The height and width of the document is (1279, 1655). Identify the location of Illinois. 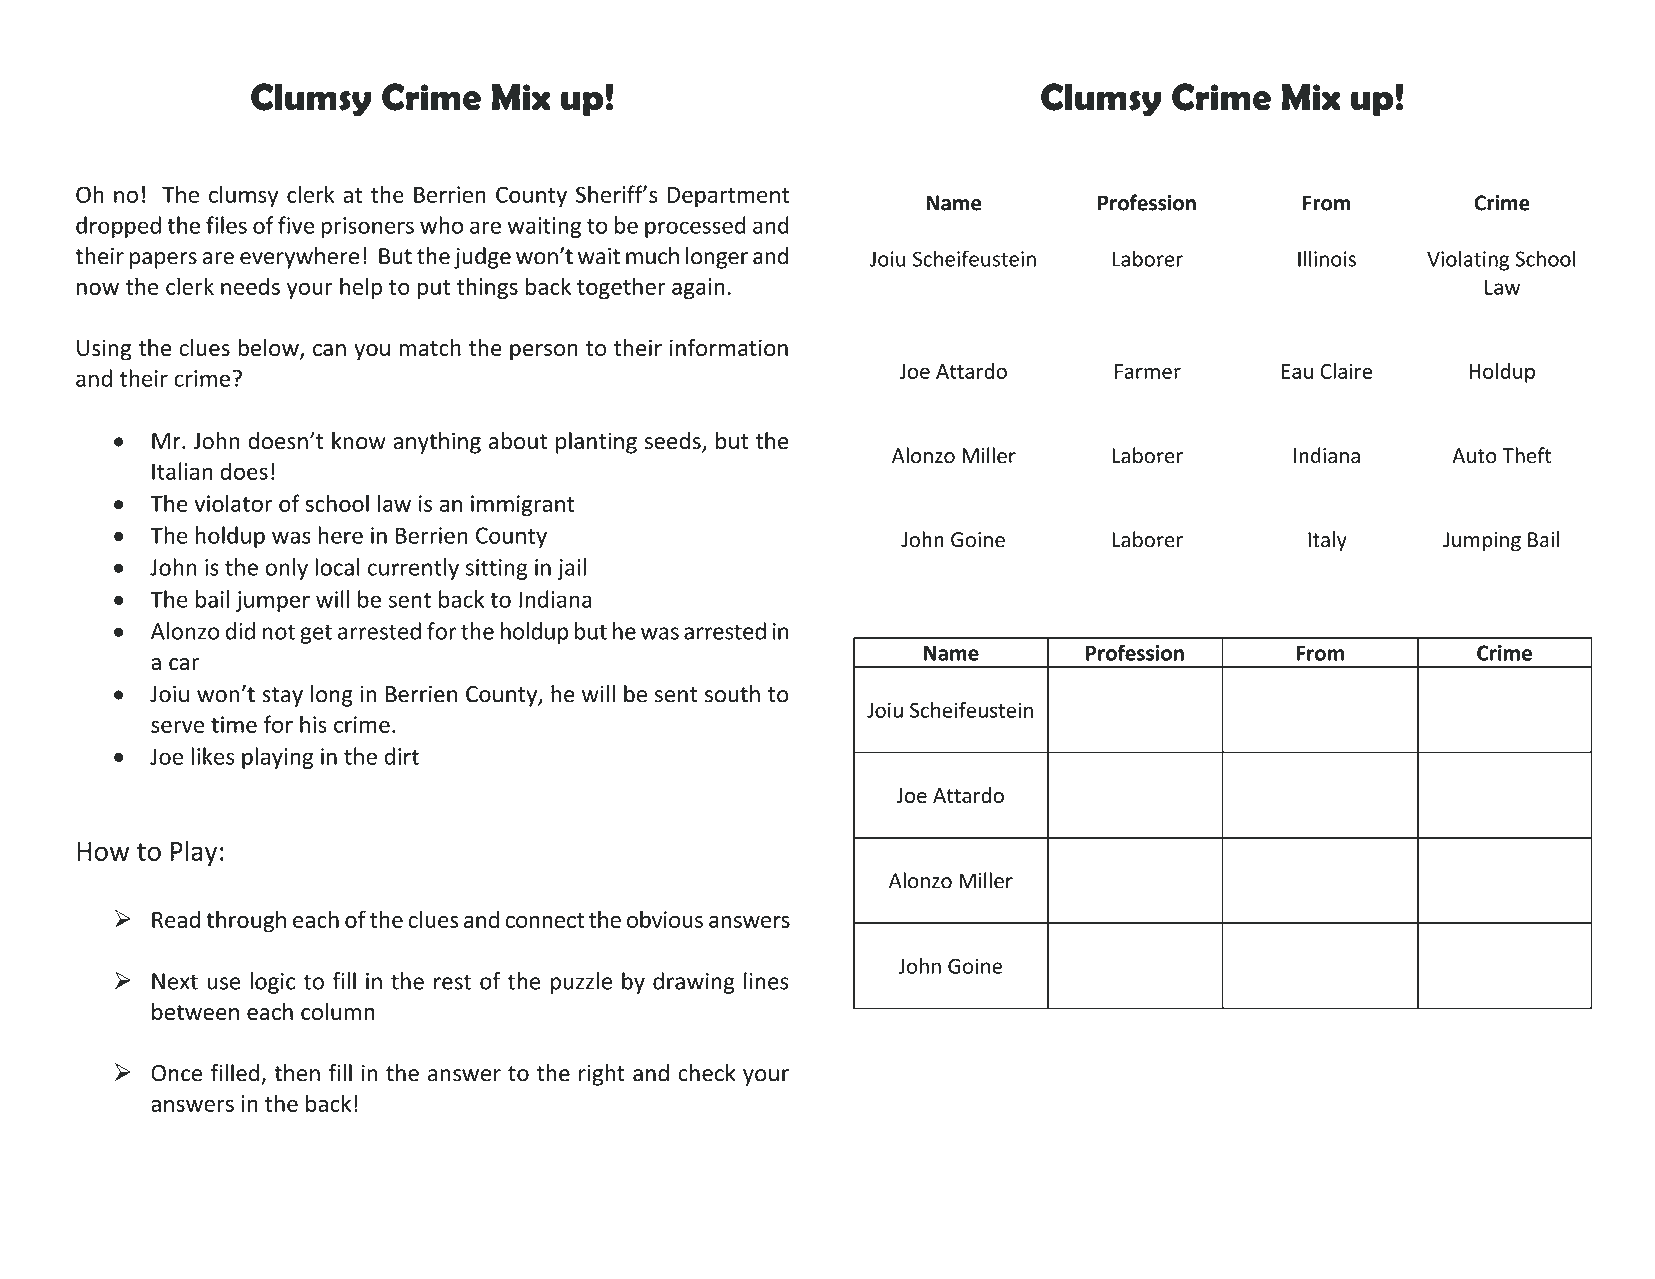
(1327, 258).
